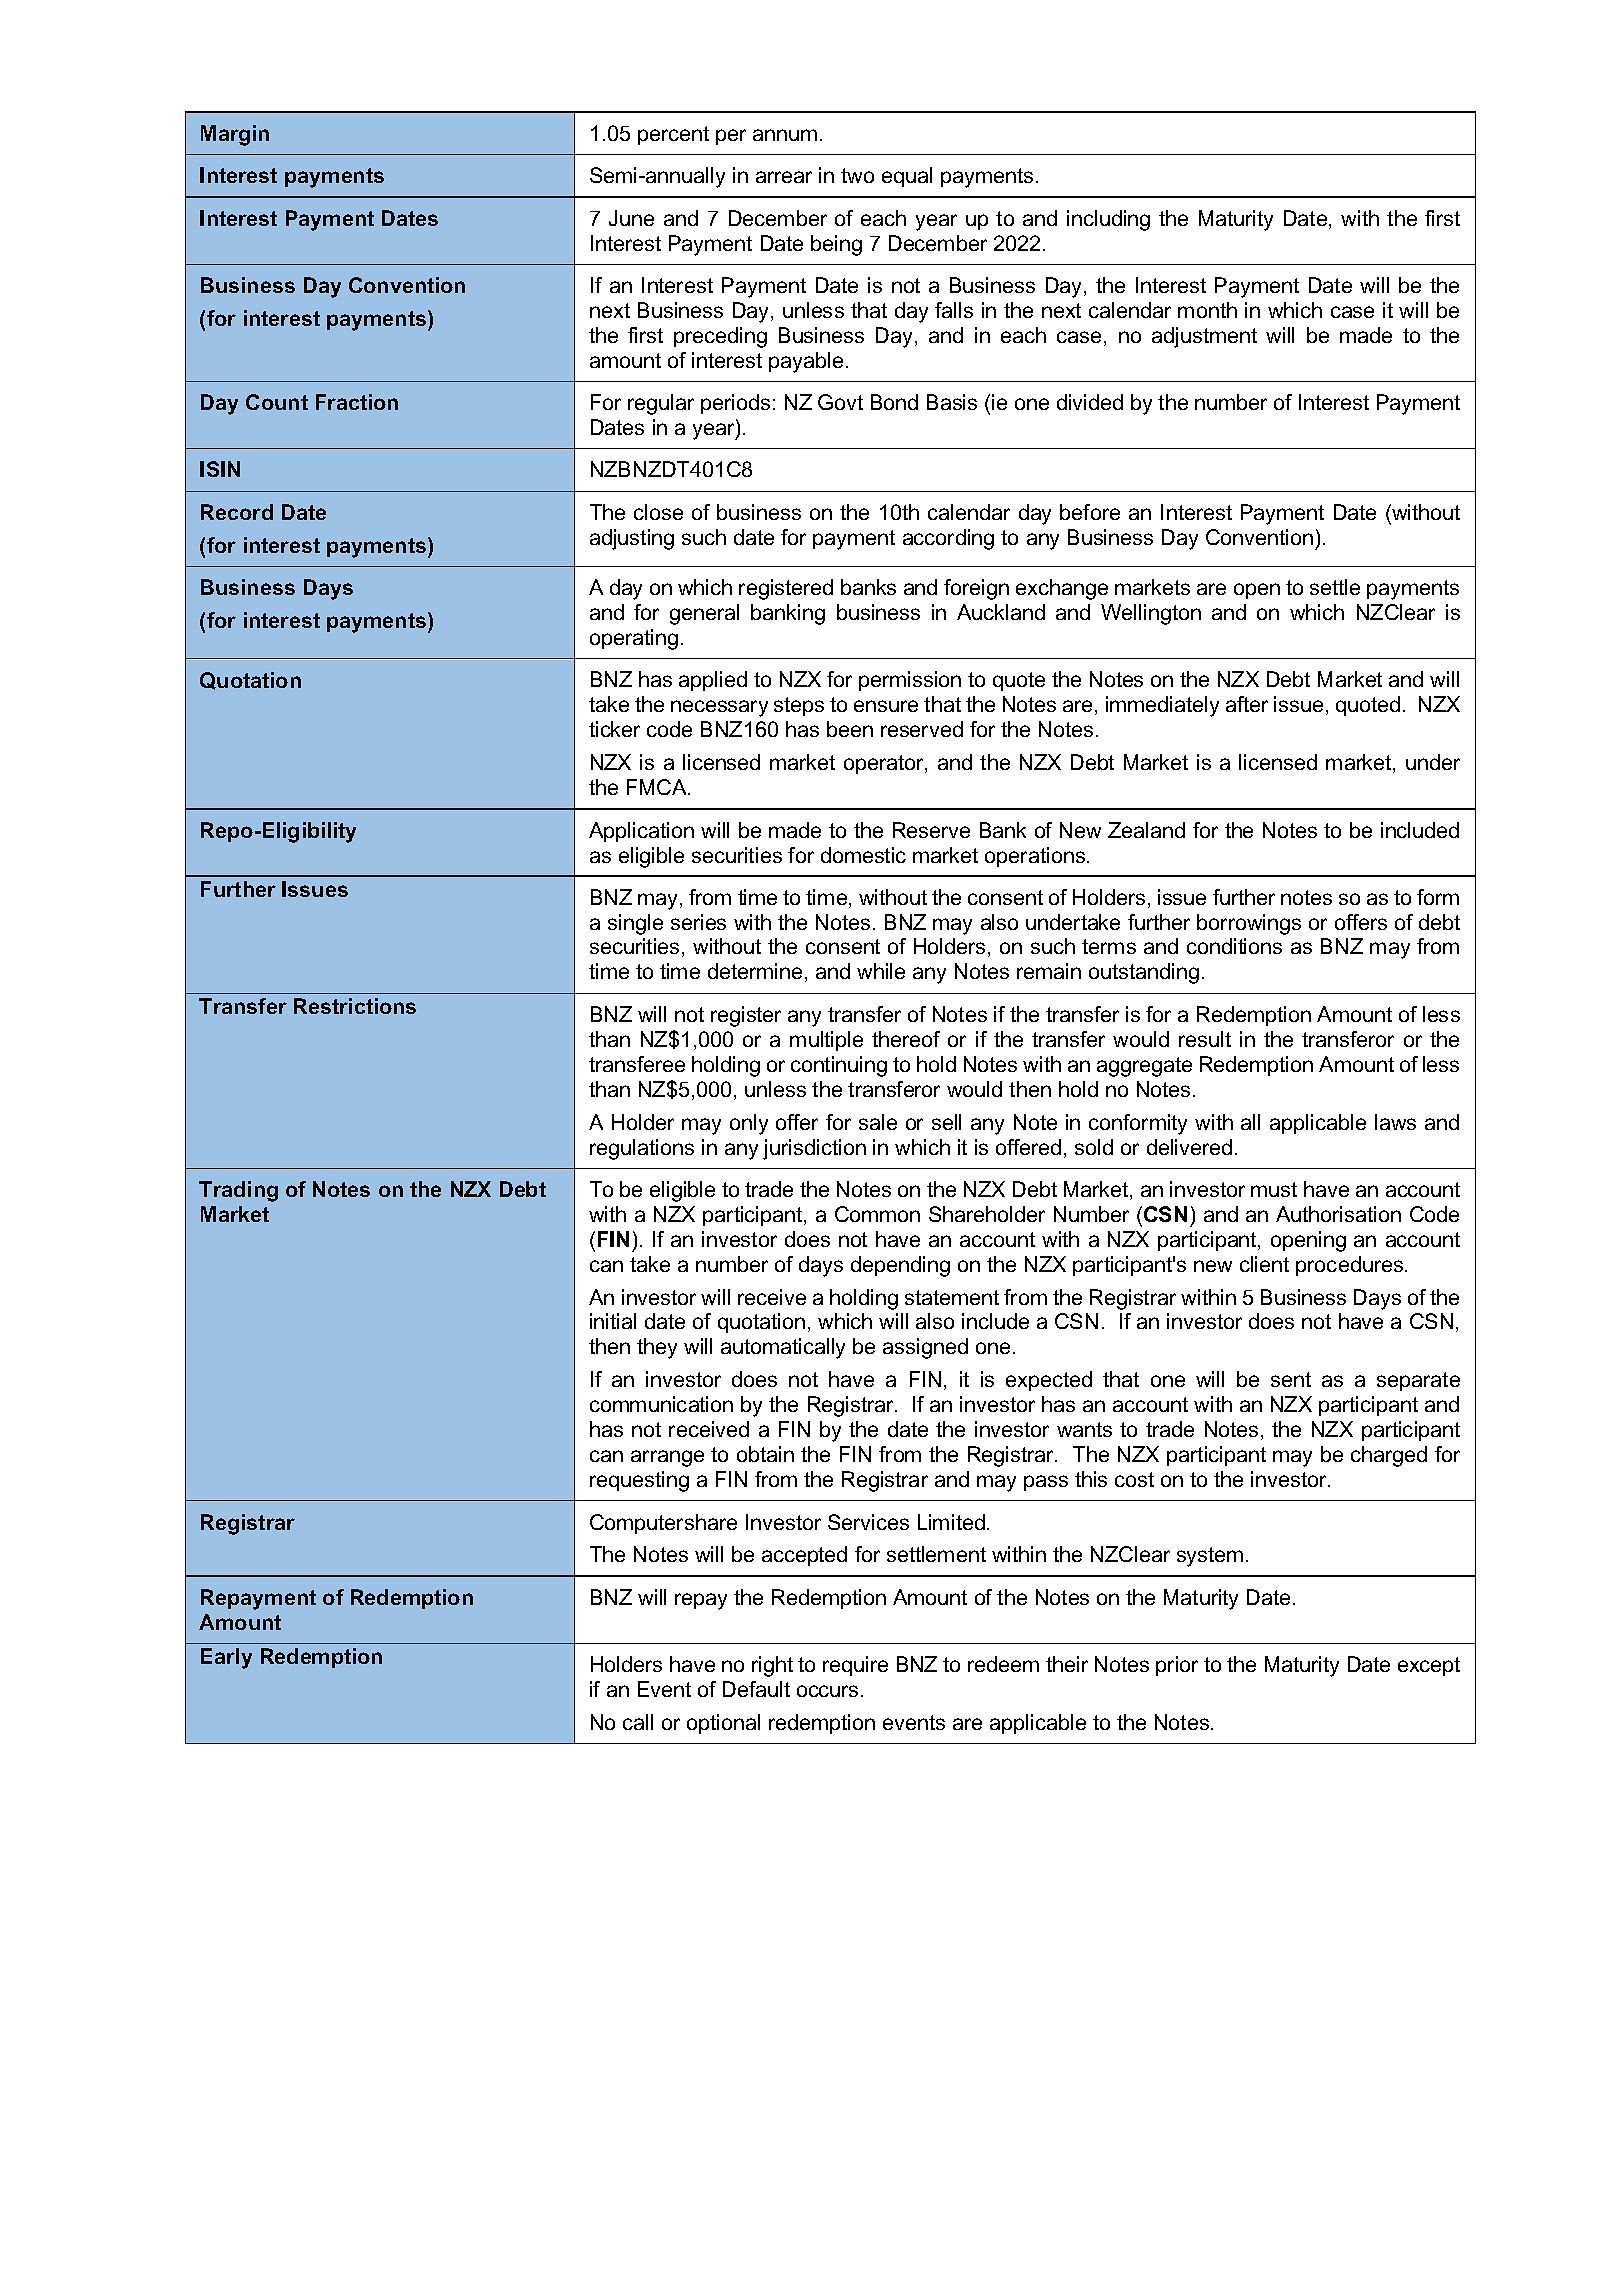 This screenshot has width=1610, height=2277. I want to click on operator, so click(885, 764).
